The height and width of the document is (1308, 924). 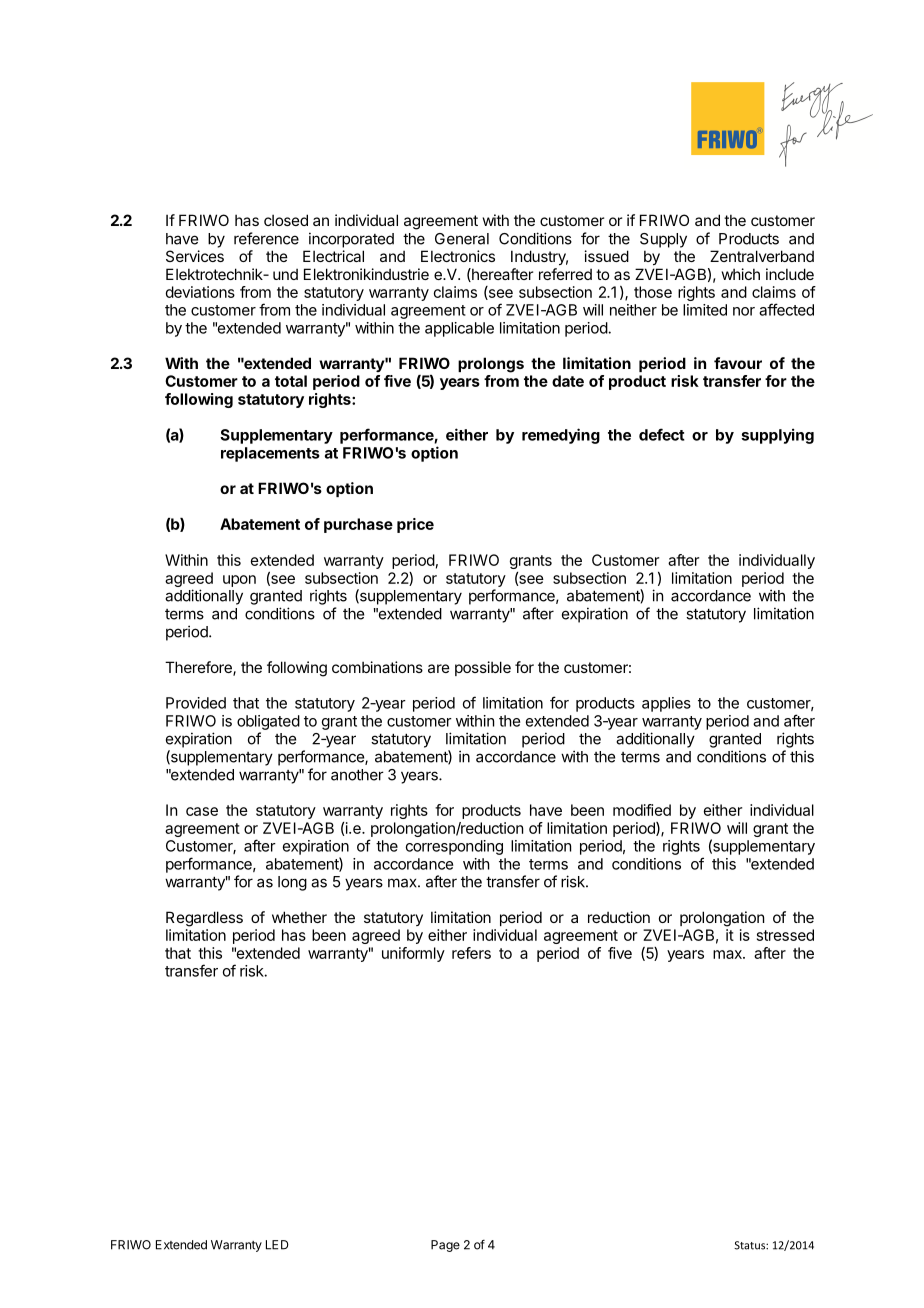 I want to click on possible, so click(x=483, y=668).
